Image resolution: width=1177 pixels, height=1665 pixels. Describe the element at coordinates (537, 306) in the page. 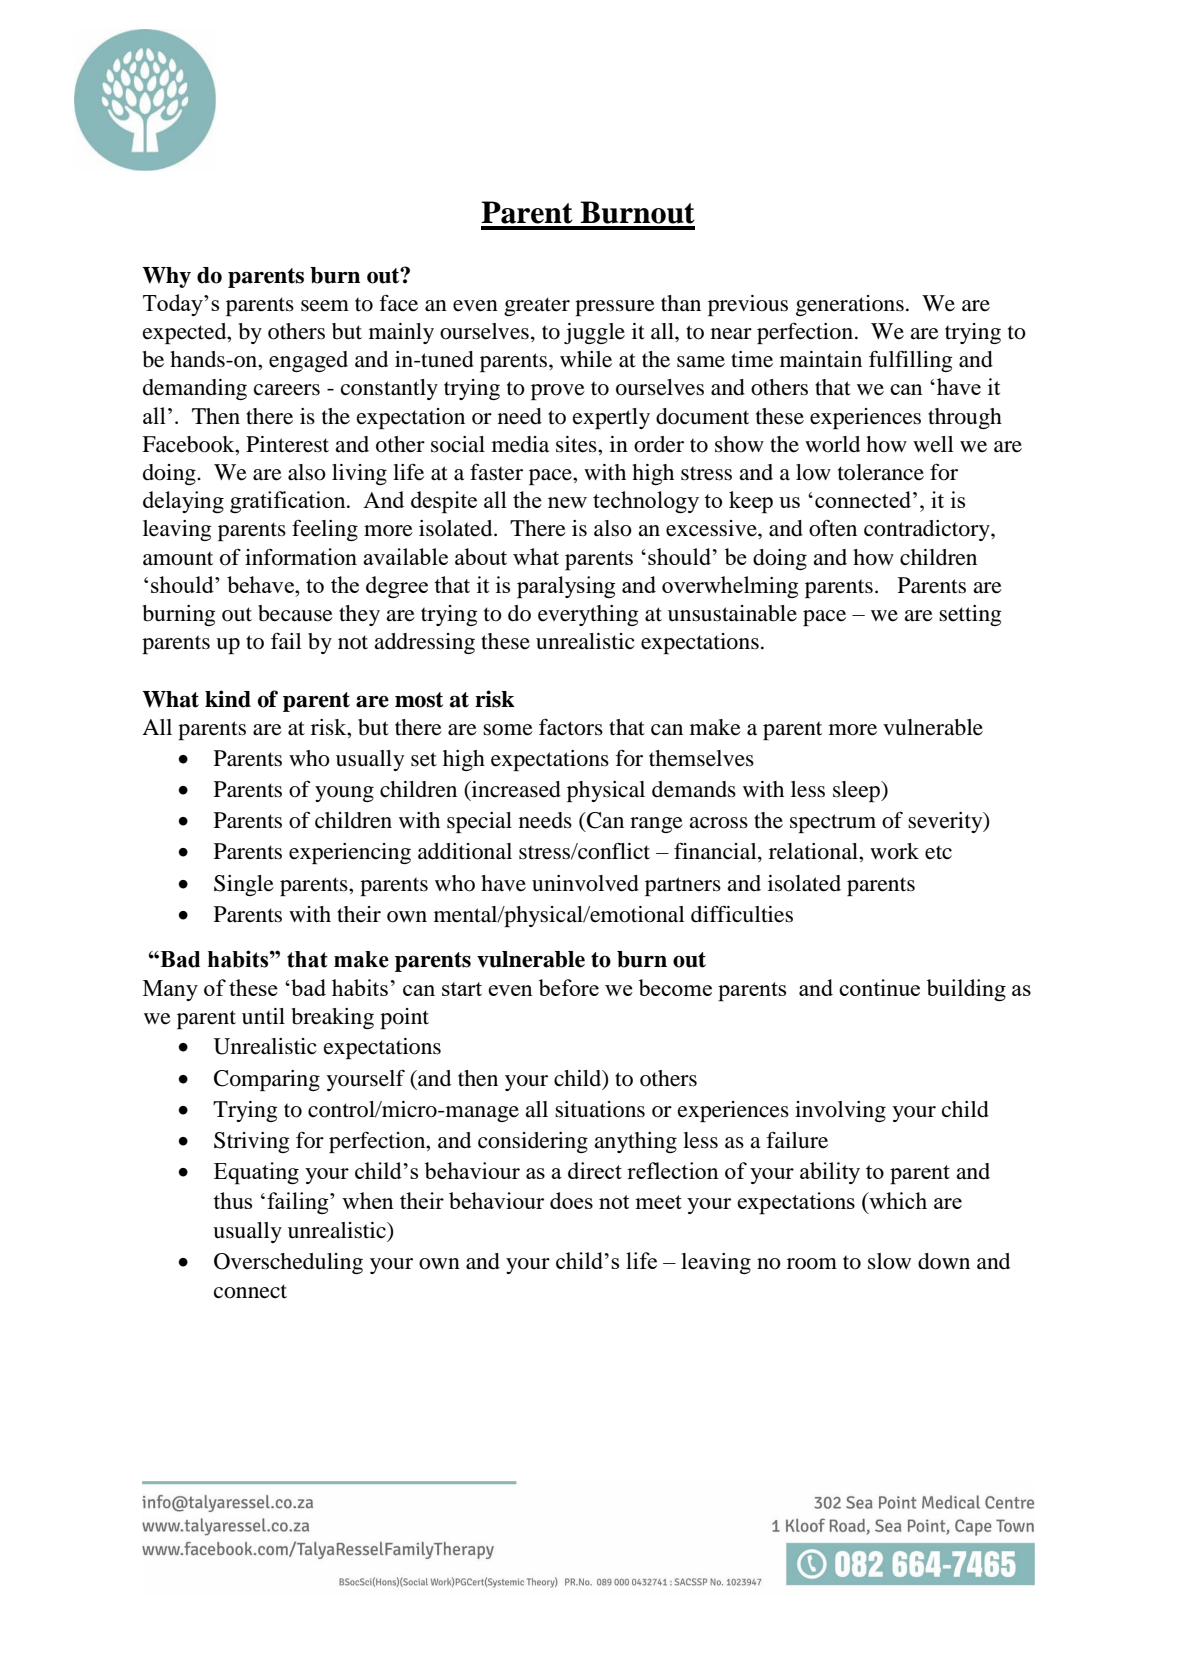

I see `greater` at that location.
